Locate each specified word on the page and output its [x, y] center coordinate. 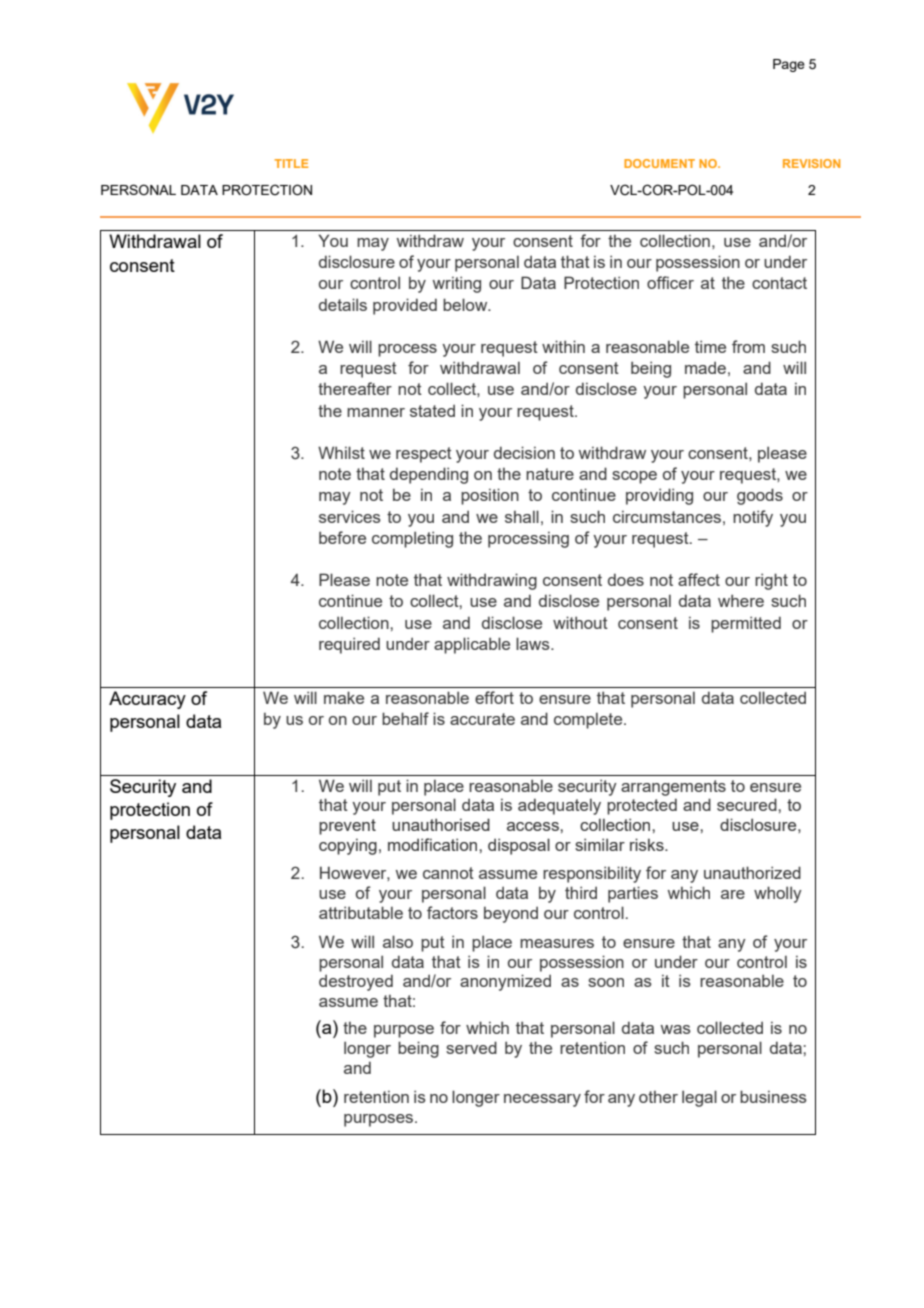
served [471, 1047]
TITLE [291, 163]
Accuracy [147, 700]
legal [699, 1098]
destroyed [356, 982]
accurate [482, 719]
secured [748, 804]
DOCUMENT [659, 163]
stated [432, 410]
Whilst [341, 452]
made [705, 367]
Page [789, 65]
